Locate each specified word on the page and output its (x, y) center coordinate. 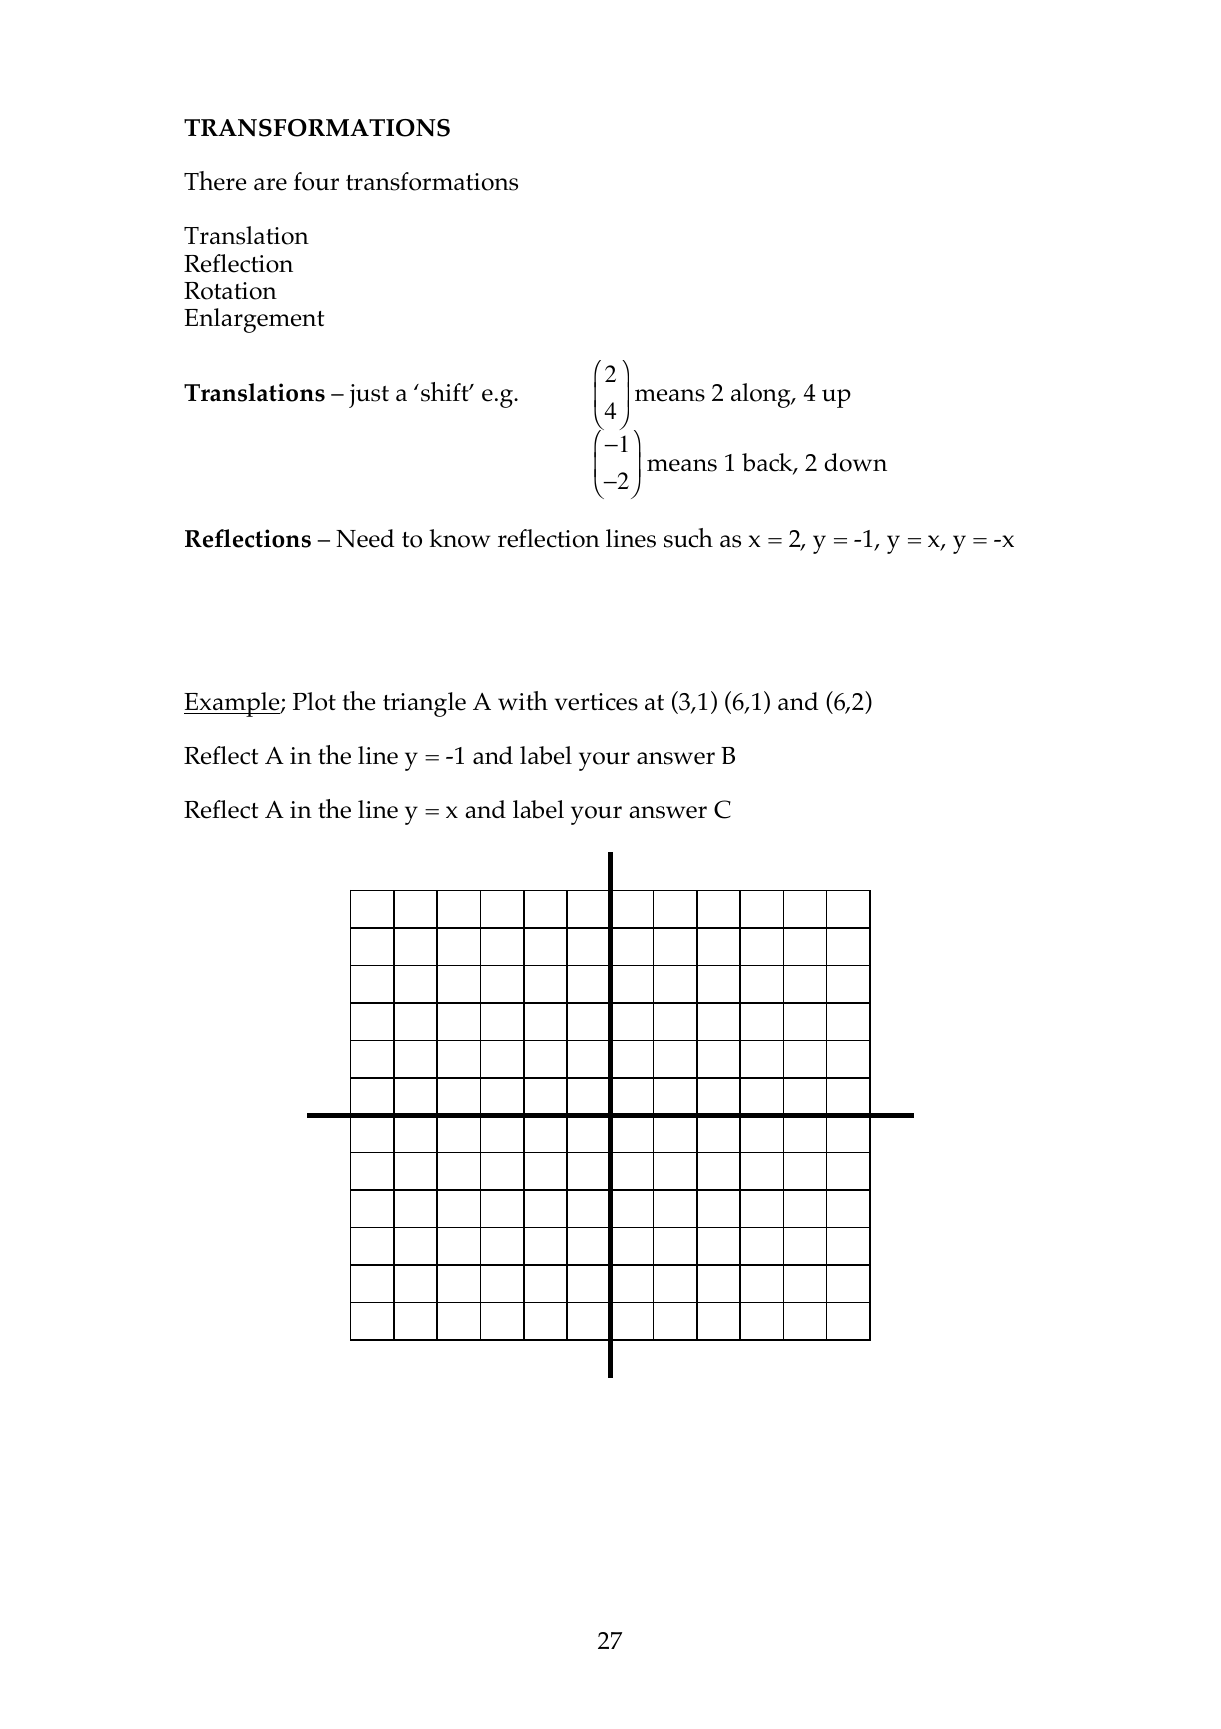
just (369, 396)
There (215, 181)
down (855, 462)
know (460, 538)
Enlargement (254, 320)
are (270, 184)
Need (365, 538)
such (688, 538)
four (316, 181)
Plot (314, 701)
